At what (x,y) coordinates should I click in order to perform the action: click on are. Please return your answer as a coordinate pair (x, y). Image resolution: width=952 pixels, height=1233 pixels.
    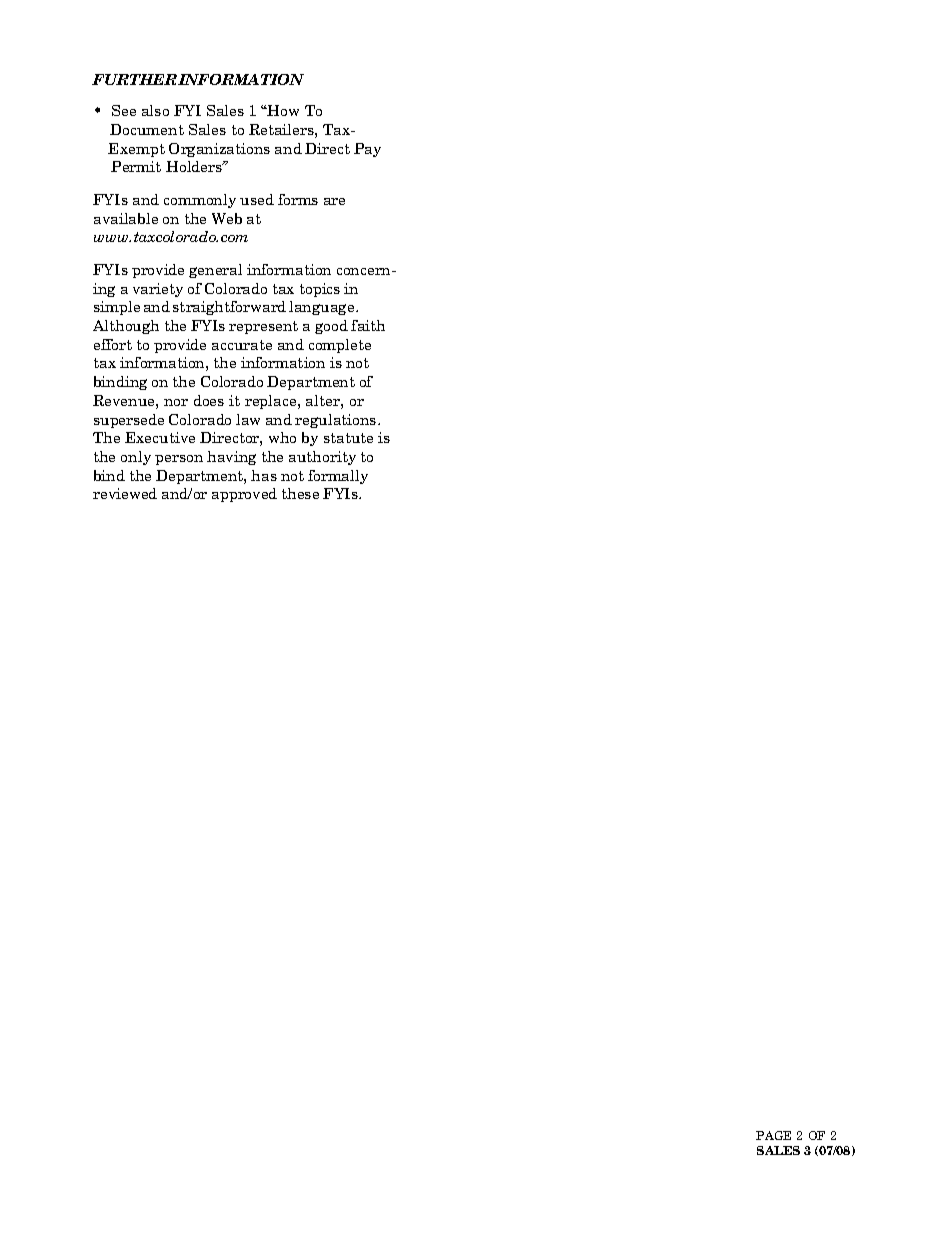
    Looking at the image, I should click on (334, 201).
